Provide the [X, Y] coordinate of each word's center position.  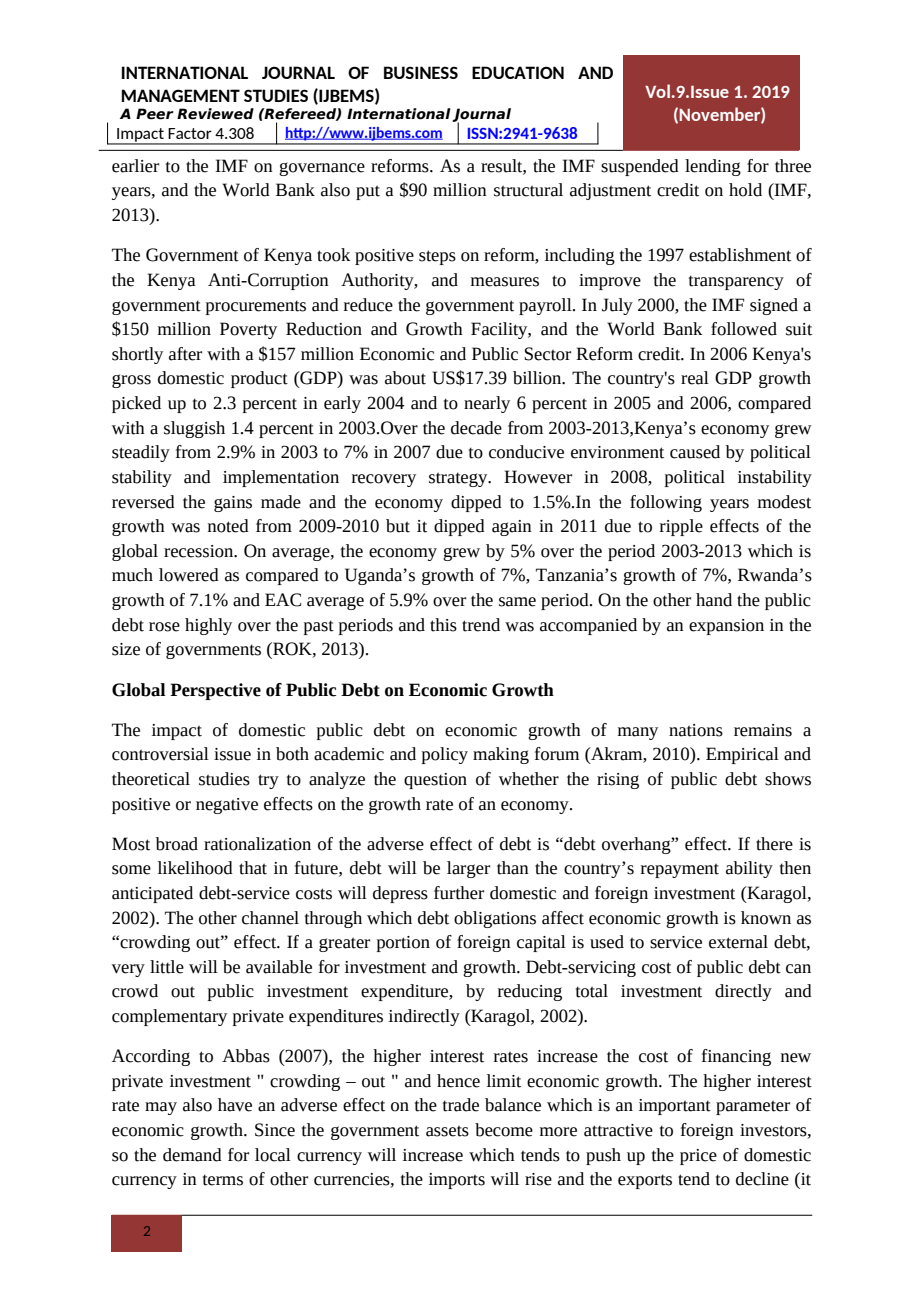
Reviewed [215, 114]
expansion [726, 627]
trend [481, 625]
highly [208, 626]
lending [713, 167]
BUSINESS [421, 72]
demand [192, 1155]
